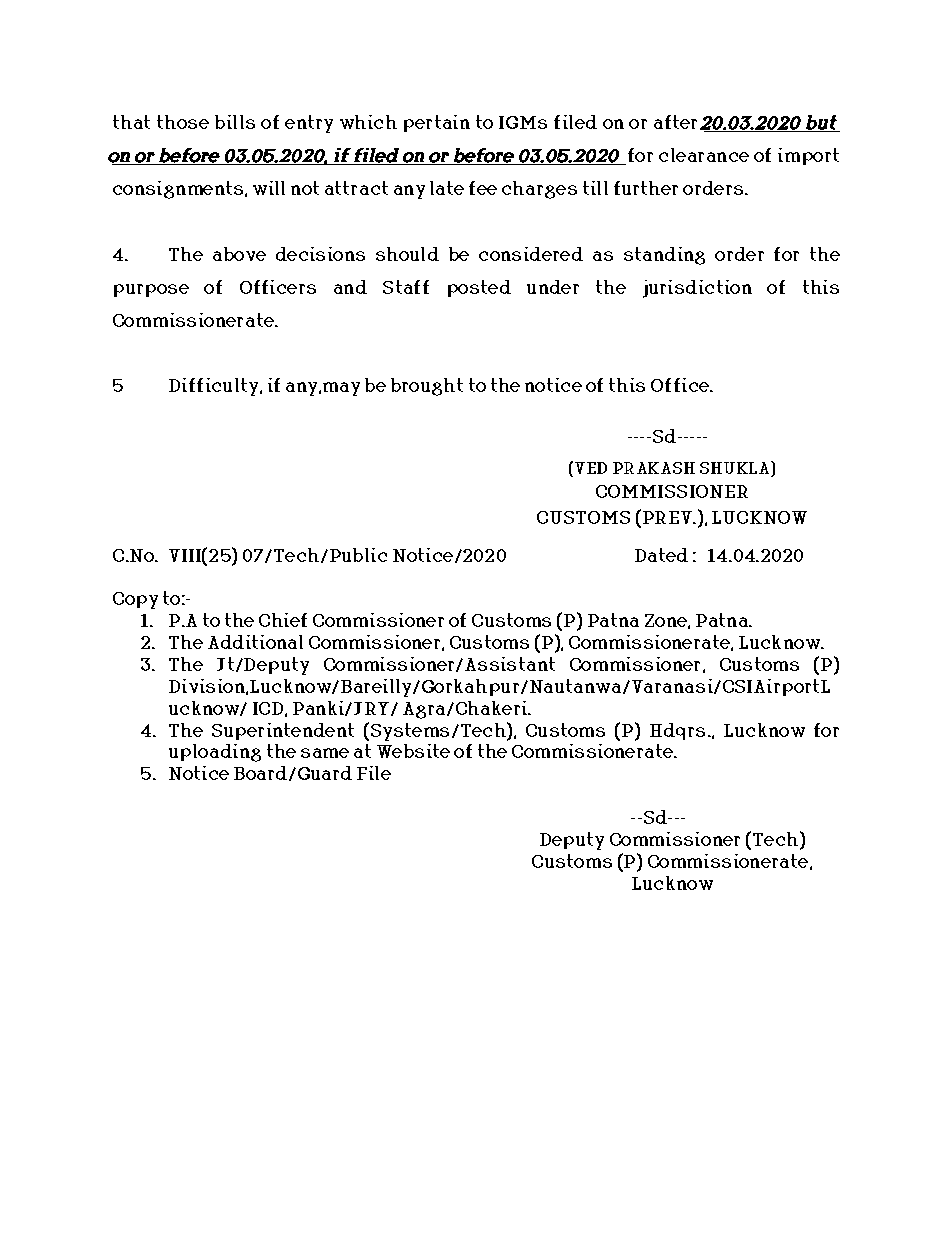 The image size is (952, 1233). I want to click on posted, so click(479, 288).
